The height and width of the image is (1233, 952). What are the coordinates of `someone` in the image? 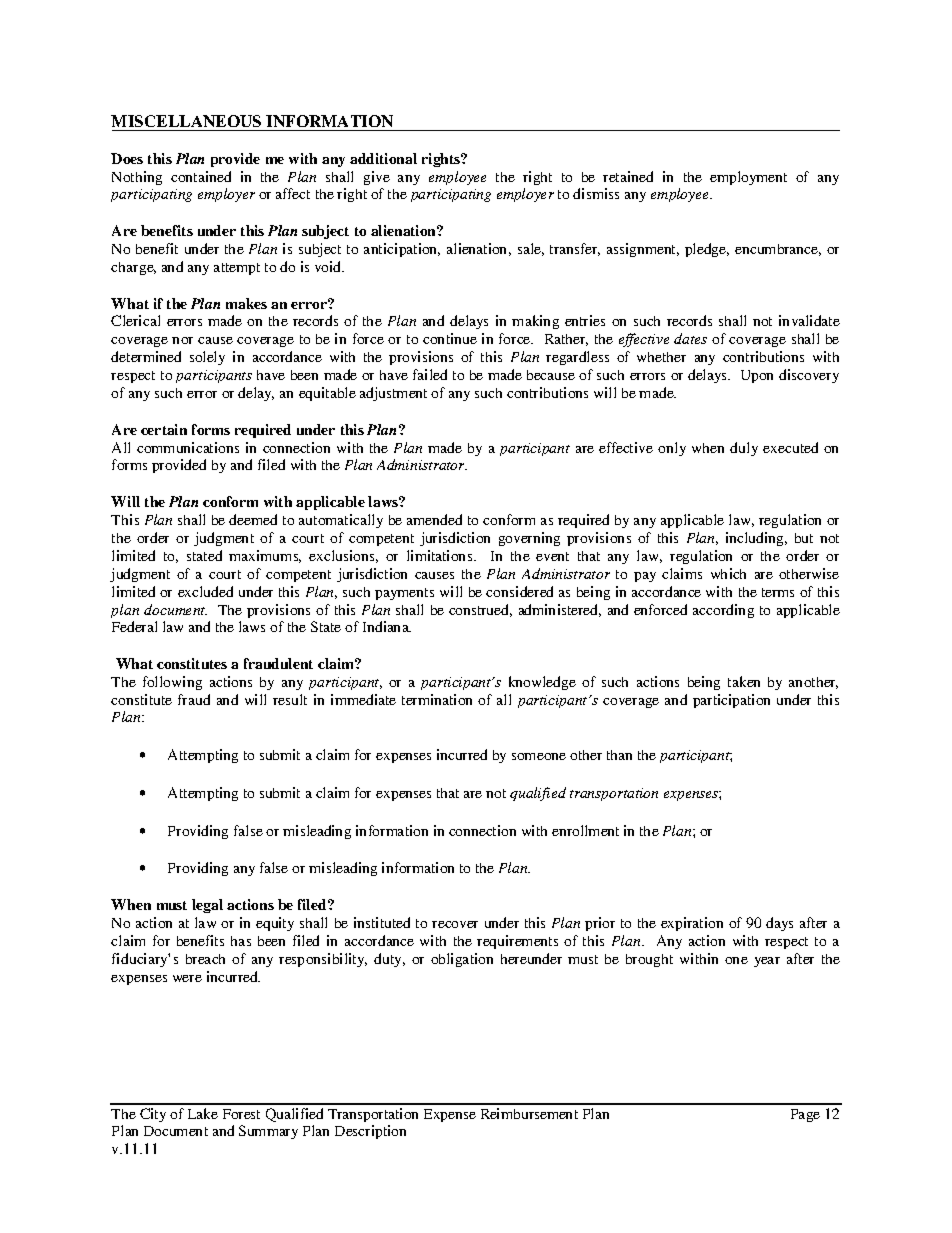 It's located at (539, 756).
